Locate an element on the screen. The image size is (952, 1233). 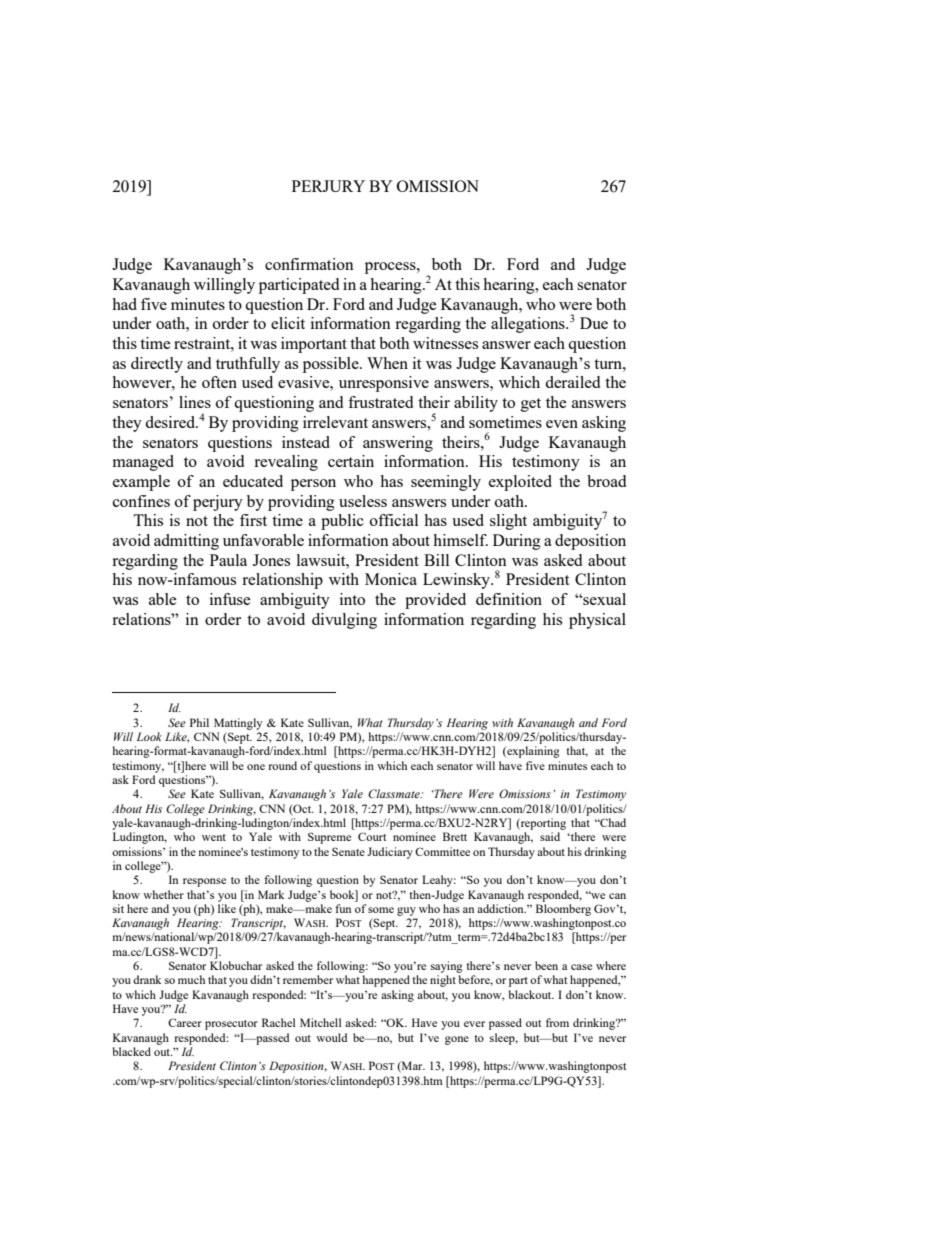
admitting is located at coordinates (186, 542).
